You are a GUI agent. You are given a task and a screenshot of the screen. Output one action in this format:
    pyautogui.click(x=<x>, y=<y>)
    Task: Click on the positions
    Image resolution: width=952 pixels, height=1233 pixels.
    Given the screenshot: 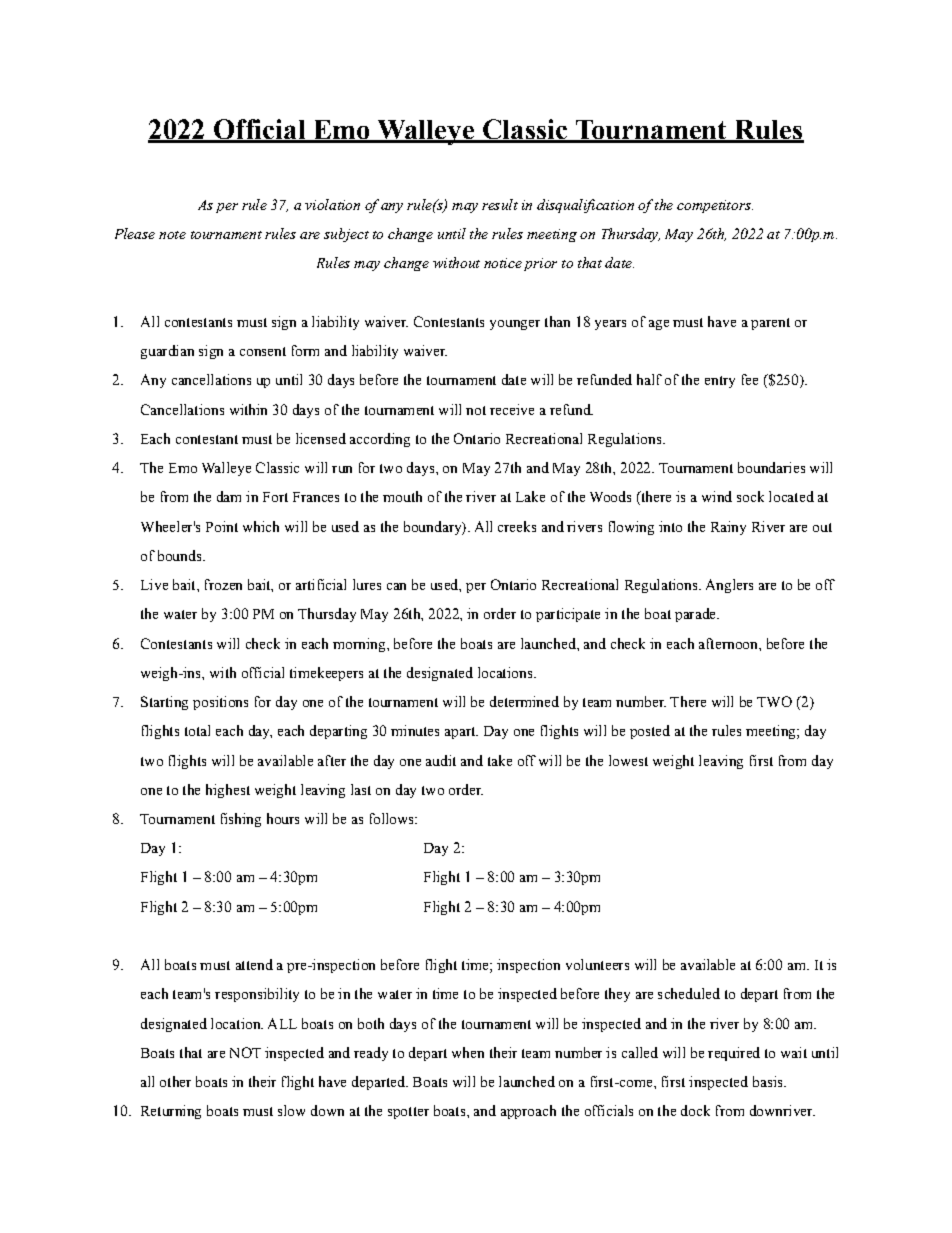 What is the action you would take?
    pyautogui.click(x=220, y=703)
